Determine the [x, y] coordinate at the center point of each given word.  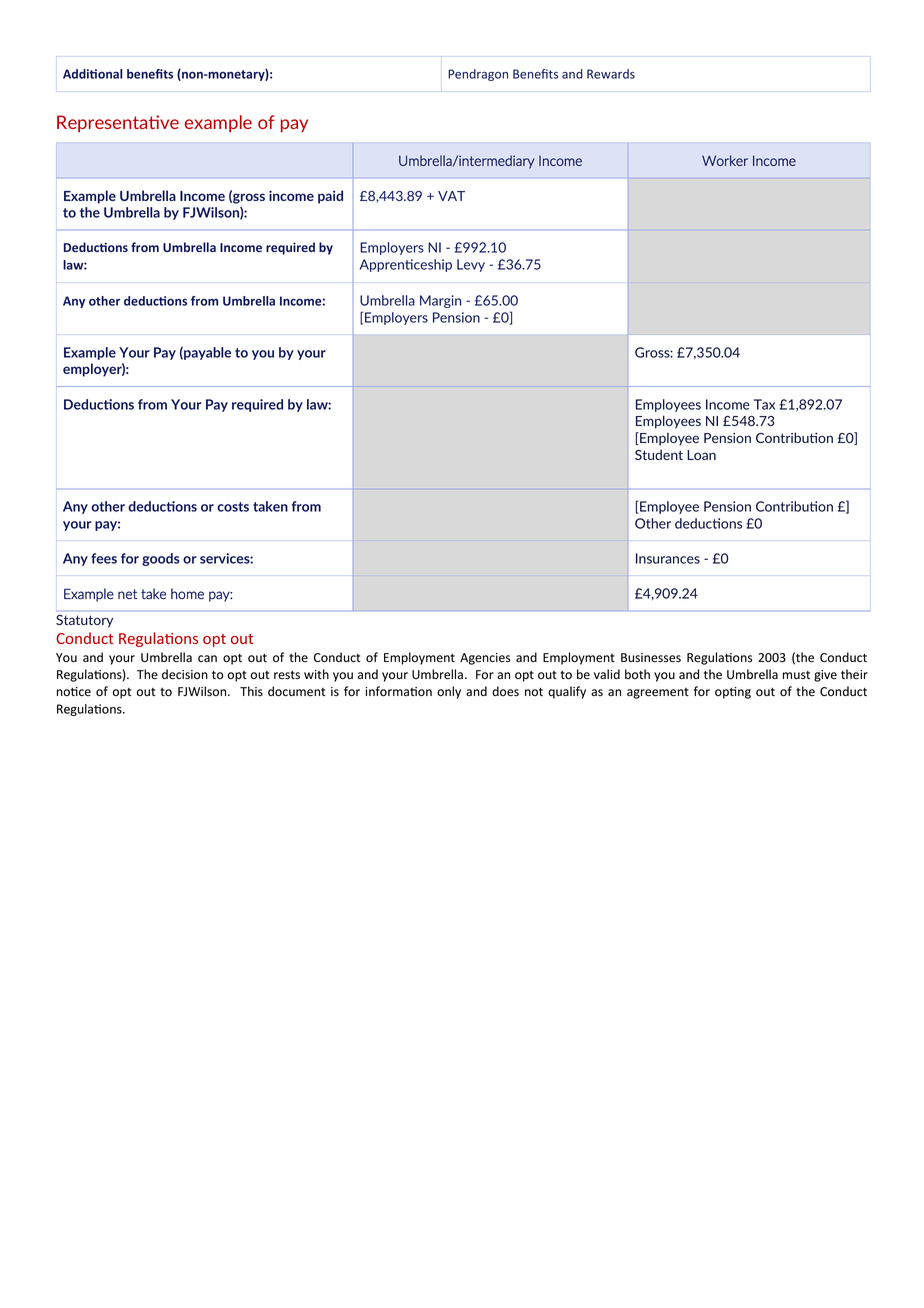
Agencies [485, 659]
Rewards [611, 74]
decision [185, 674]
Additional [92, 74]
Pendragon [478, 75]
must [796, 675]
